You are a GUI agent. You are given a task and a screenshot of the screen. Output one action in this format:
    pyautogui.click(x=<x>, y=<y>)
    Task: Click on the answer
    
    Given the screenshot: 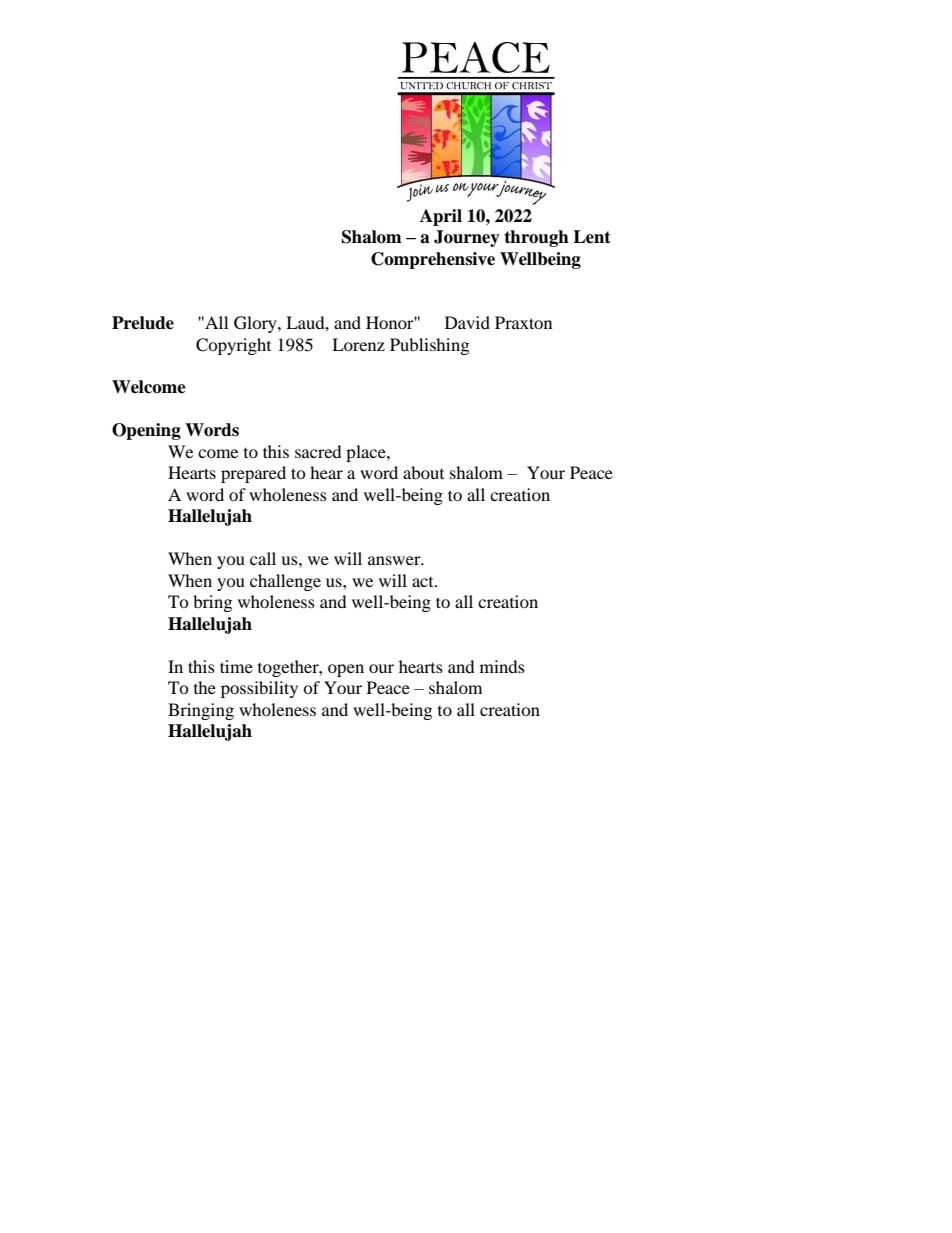 What is the action you would take?
    pyautogui.click(x=395, y=560)
